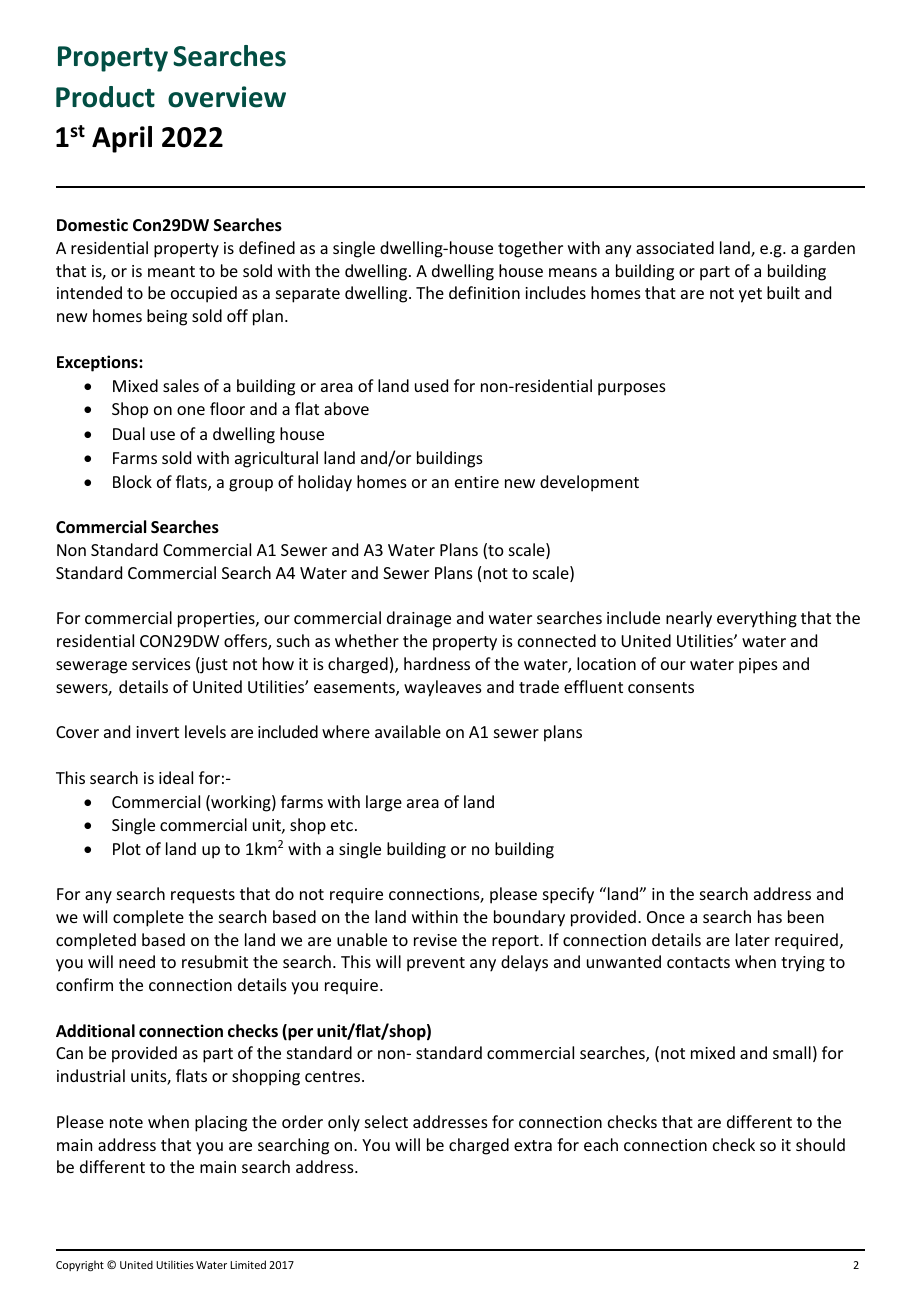 This image has width=924, height=1308. What do you see at coordinates (530, 249) in the image?
I see `together` at bounding box center [530, 249].
